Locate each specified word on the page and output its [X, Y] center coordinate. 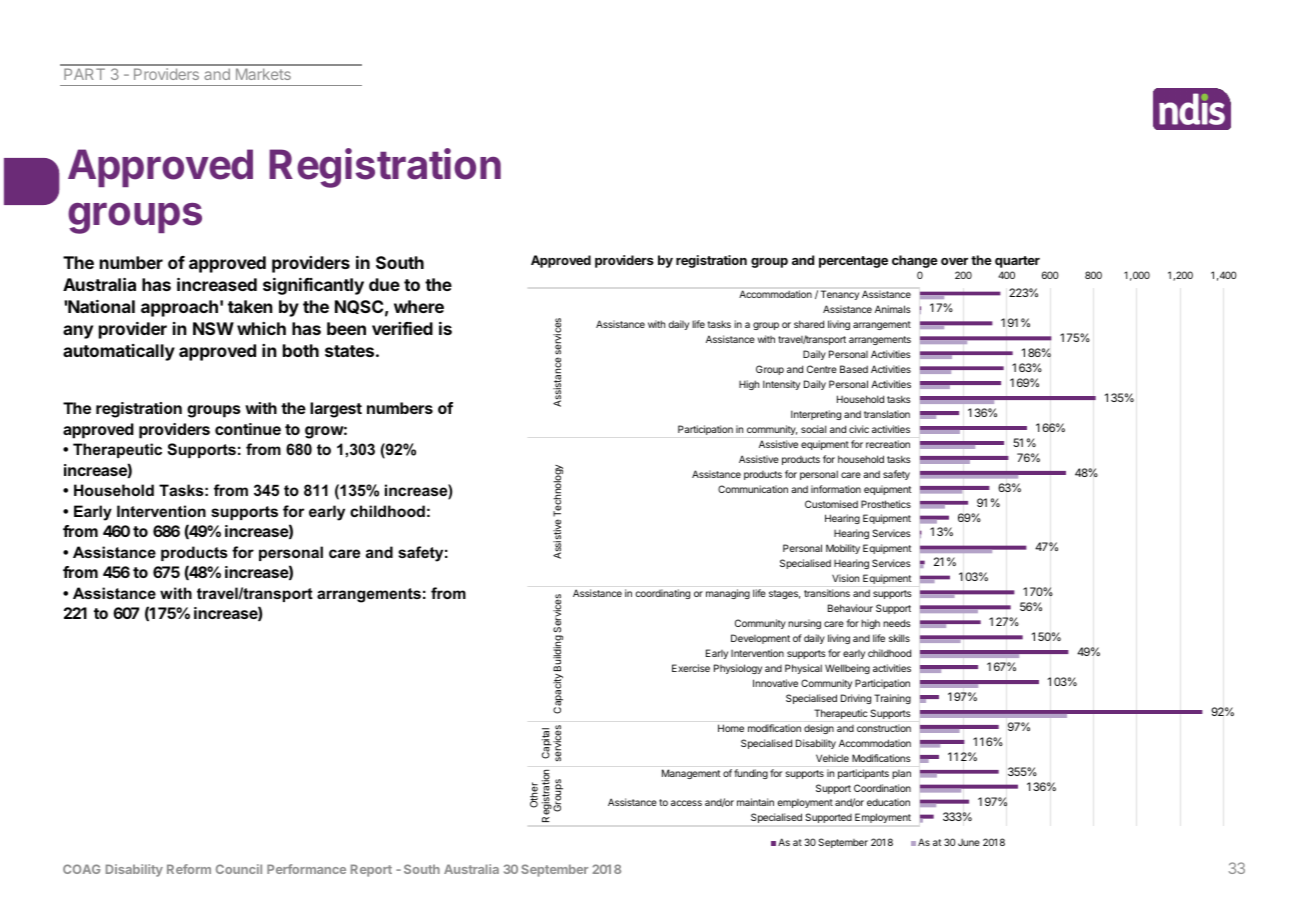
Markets [263, 74]
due [384, 284]
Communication [753, 489]
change [915, 261]
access [686, 803]
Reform [189, 869]
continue [248, 429]
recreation [888, 444]
